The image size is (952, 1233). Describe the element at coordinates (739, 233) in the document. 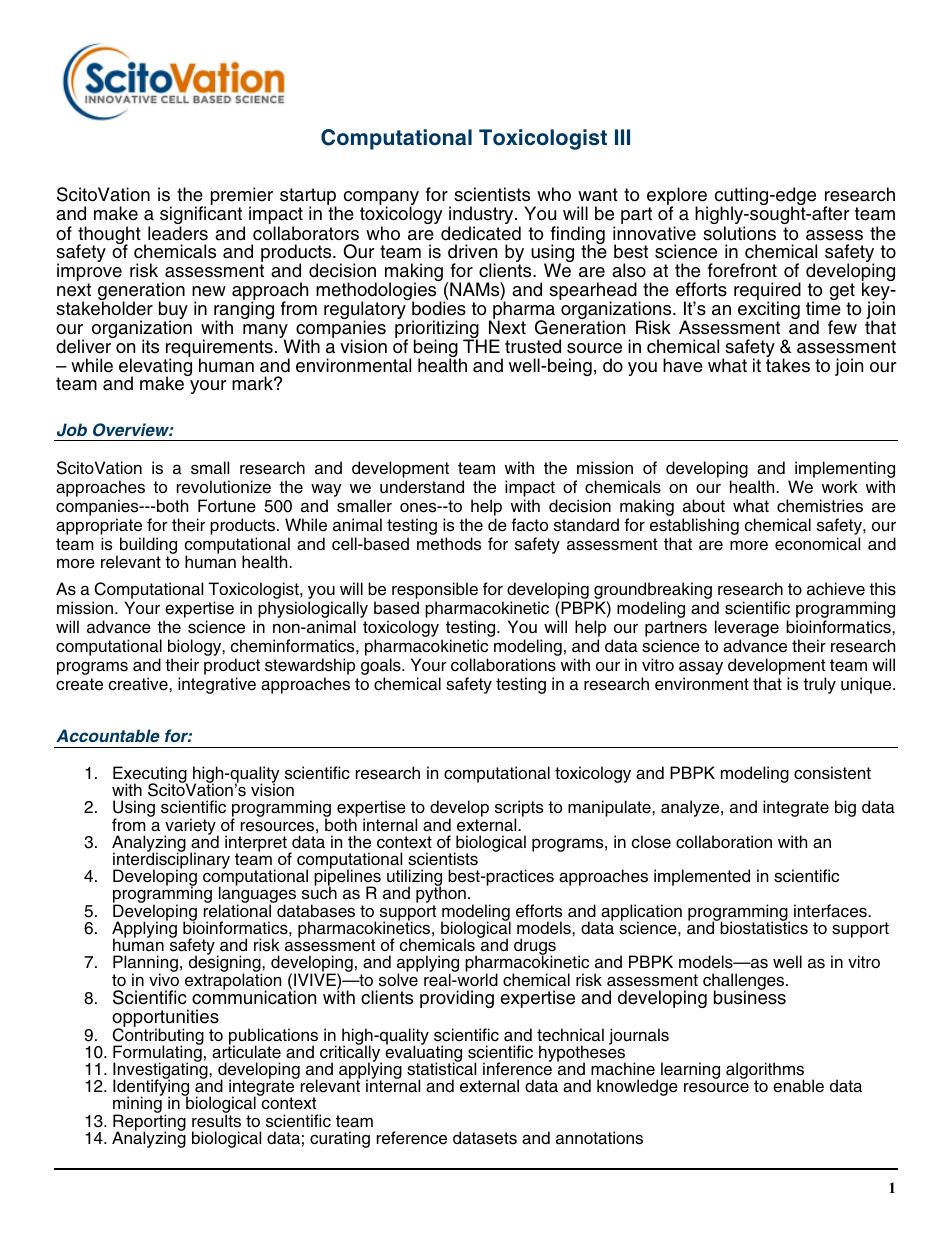

I see `solutions` at that location.
